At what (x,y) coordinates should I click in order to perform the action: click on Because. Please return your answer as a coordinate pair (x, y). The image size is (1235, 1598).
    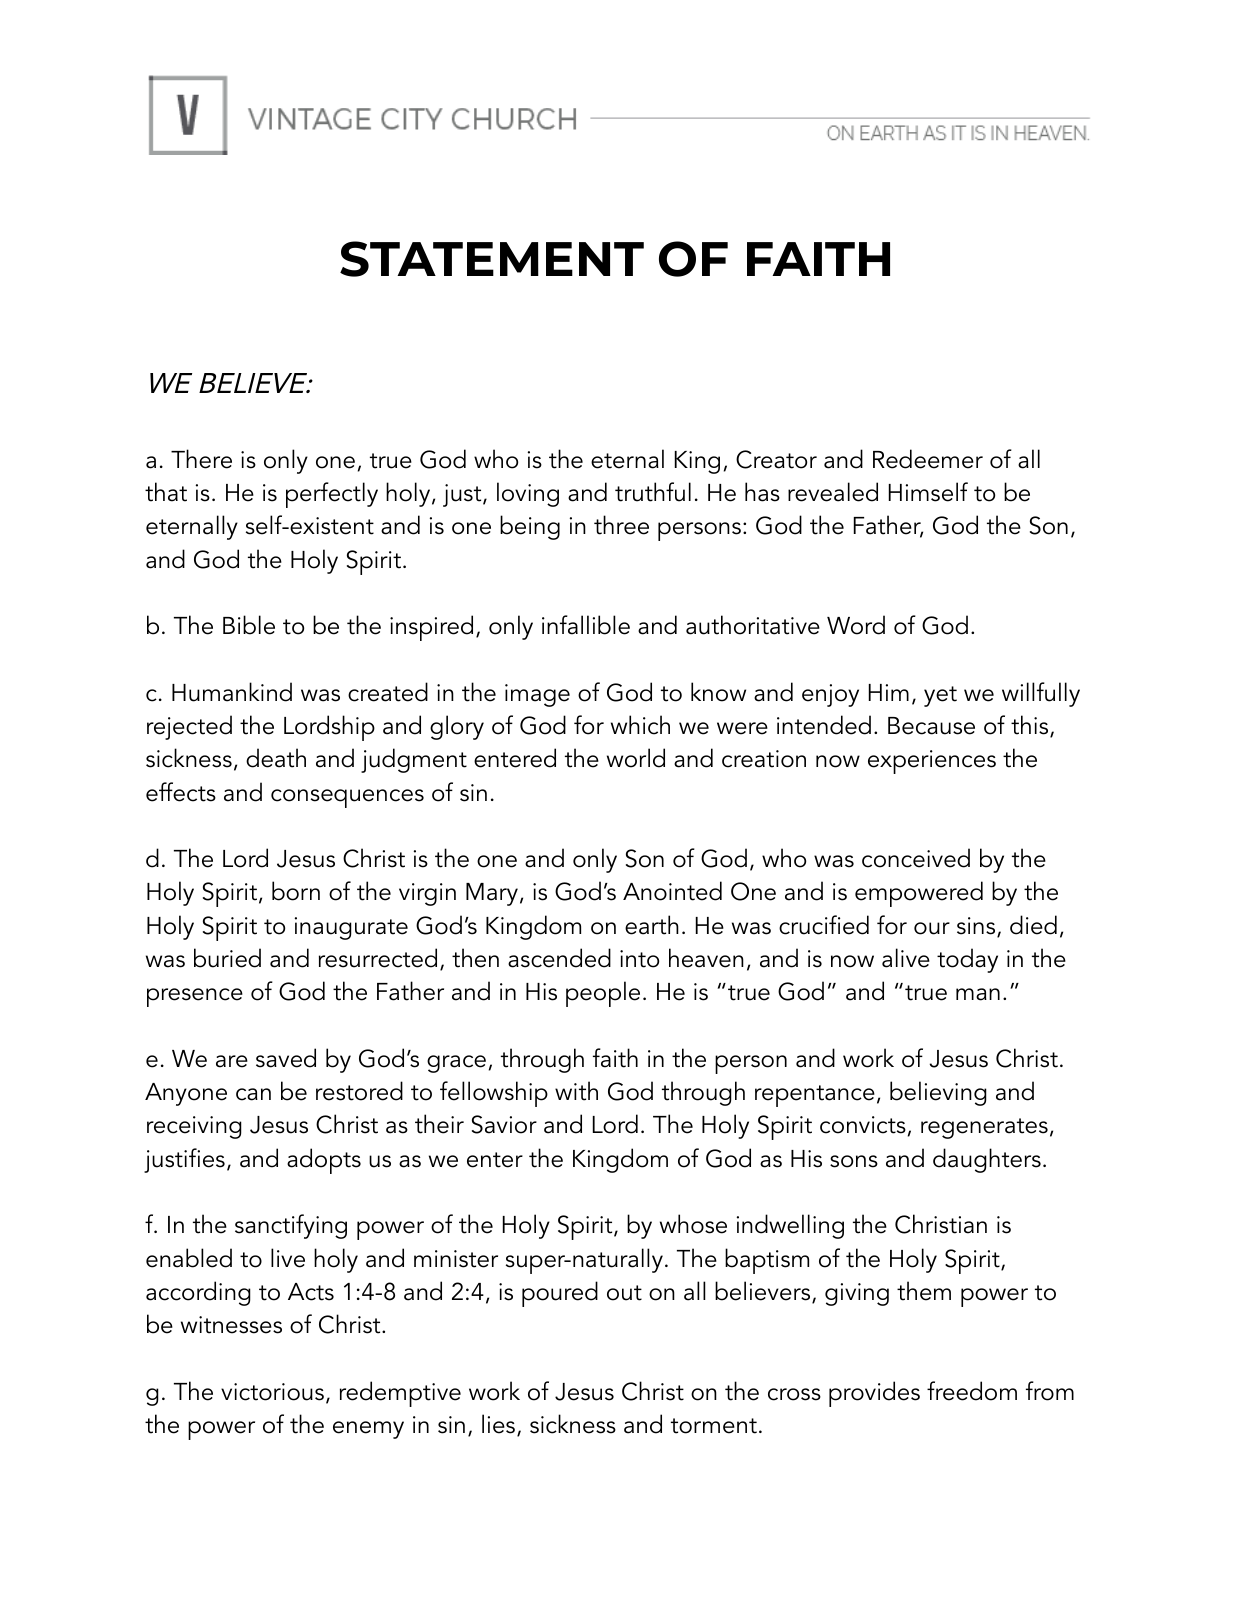
    Looking at the image, I should click on (931, 726).
